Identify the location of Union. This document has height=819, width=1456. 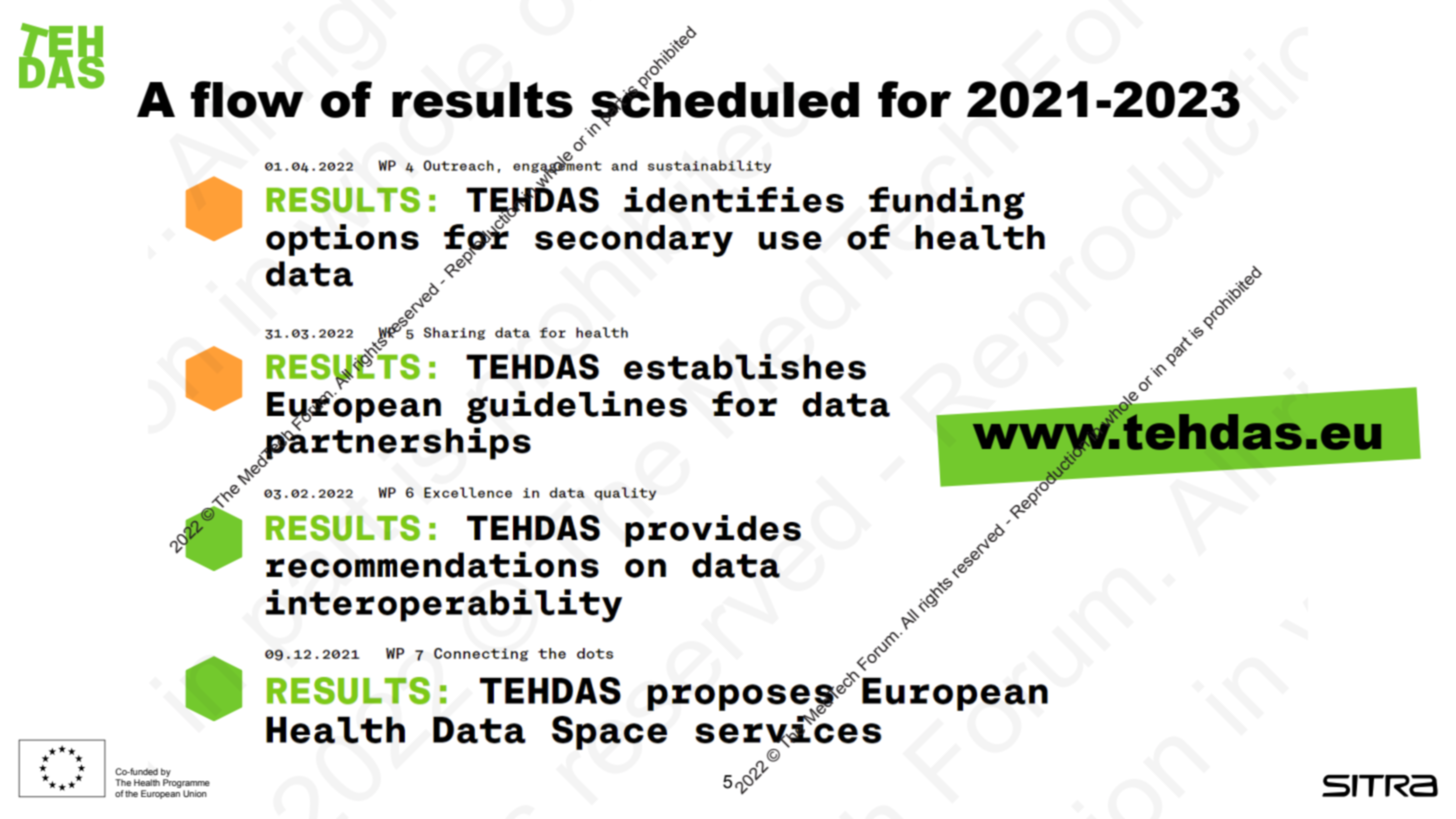
(195, 793).
